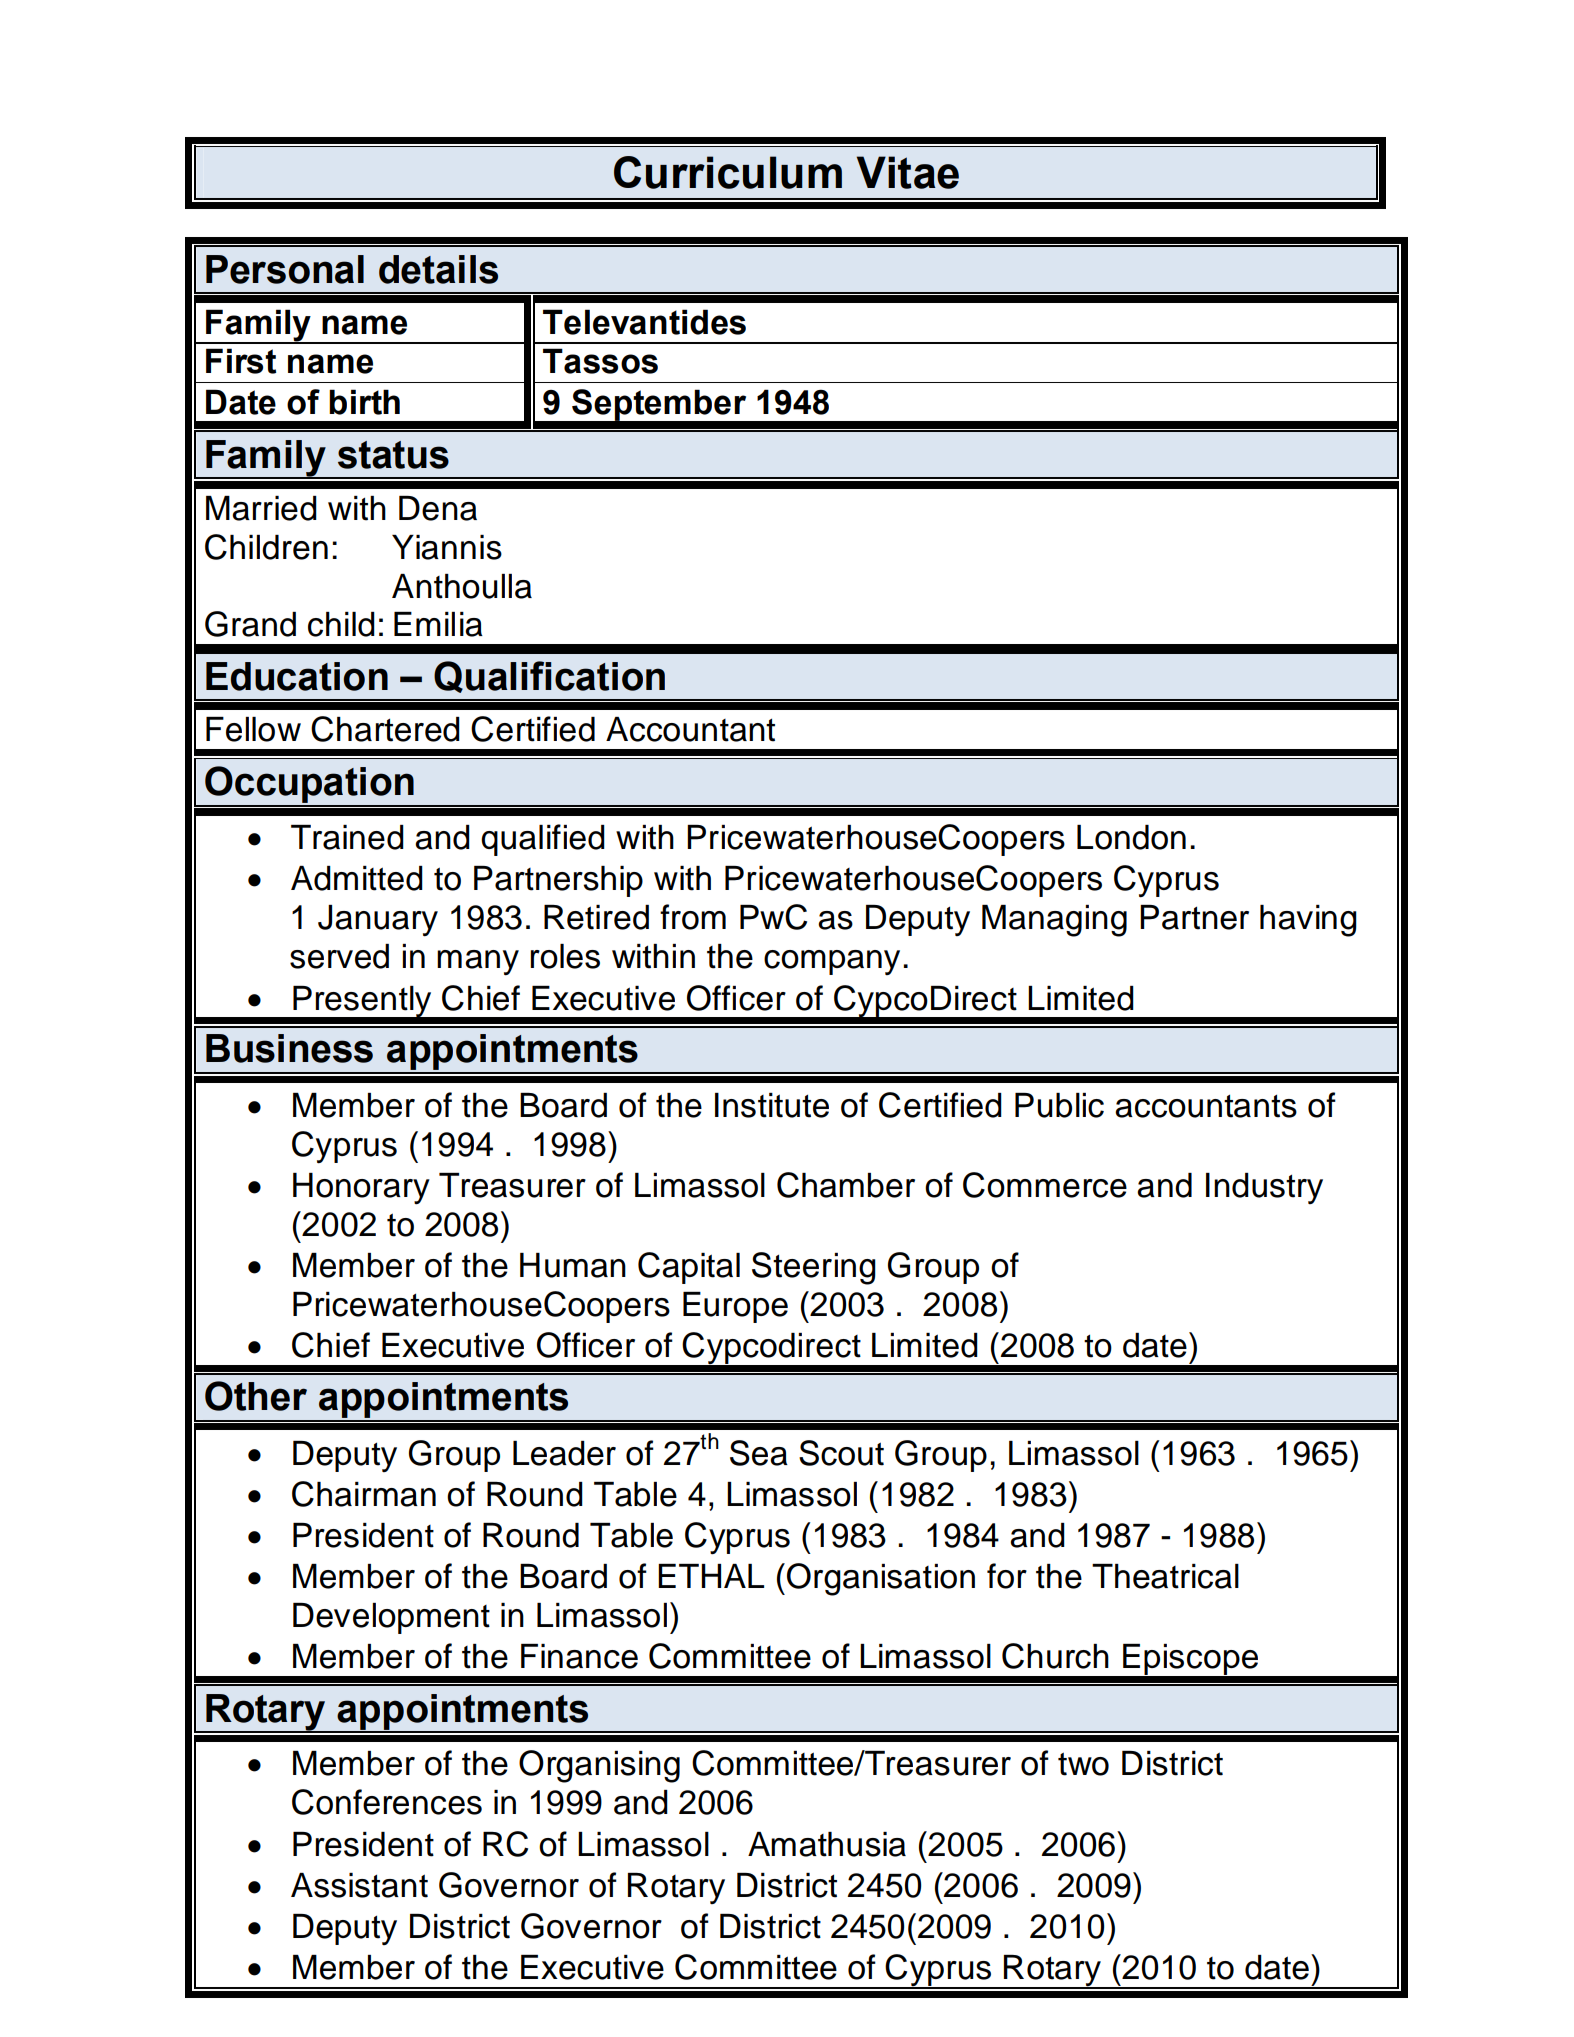 The image size is (1574, 2037). What do you see at coordinates (908, 172) in the page?
I see `Vitae` at bounding box center [908, 172].
